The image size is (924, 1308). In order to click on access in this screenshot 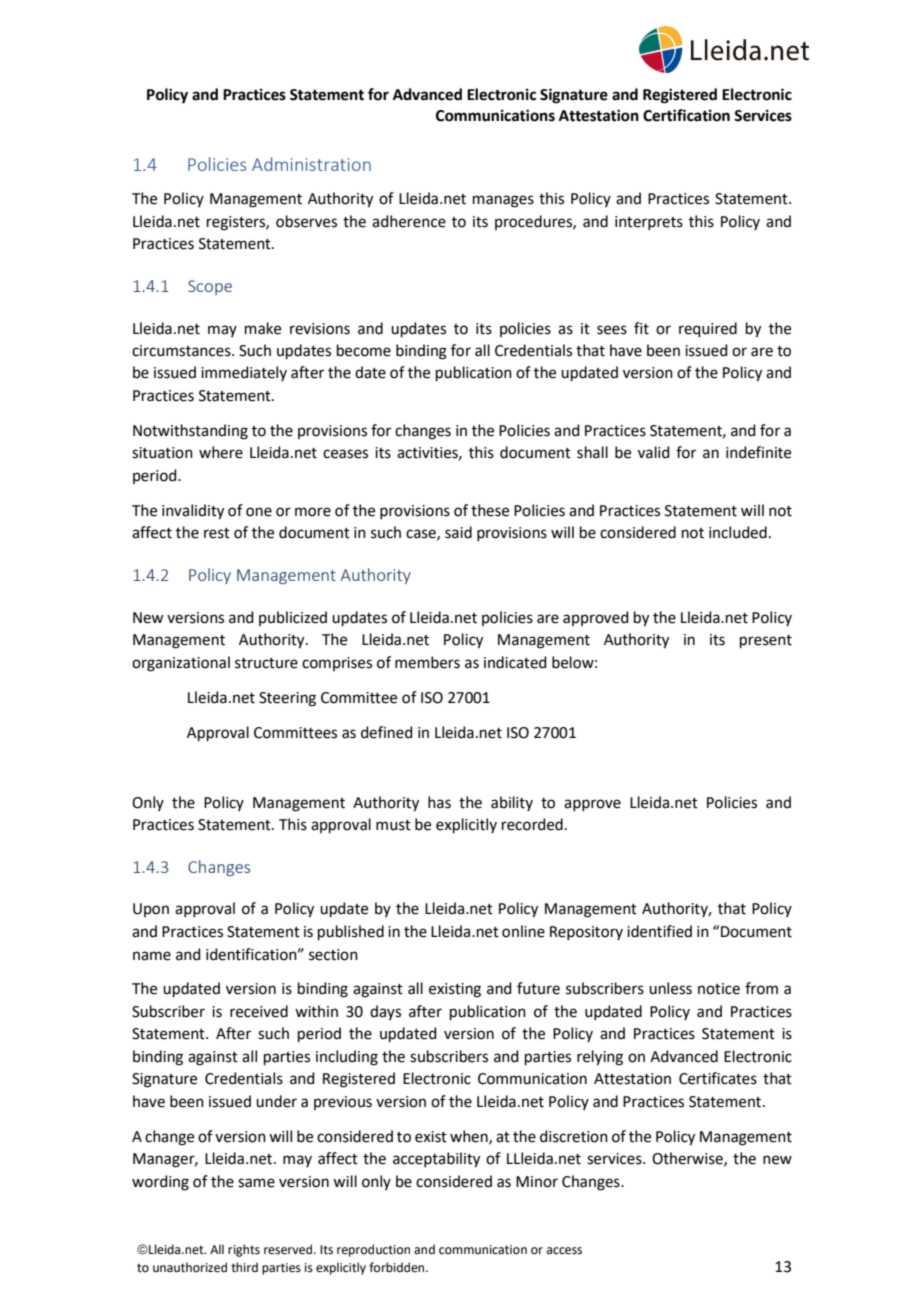, I will do `click(564, 1251)`.
